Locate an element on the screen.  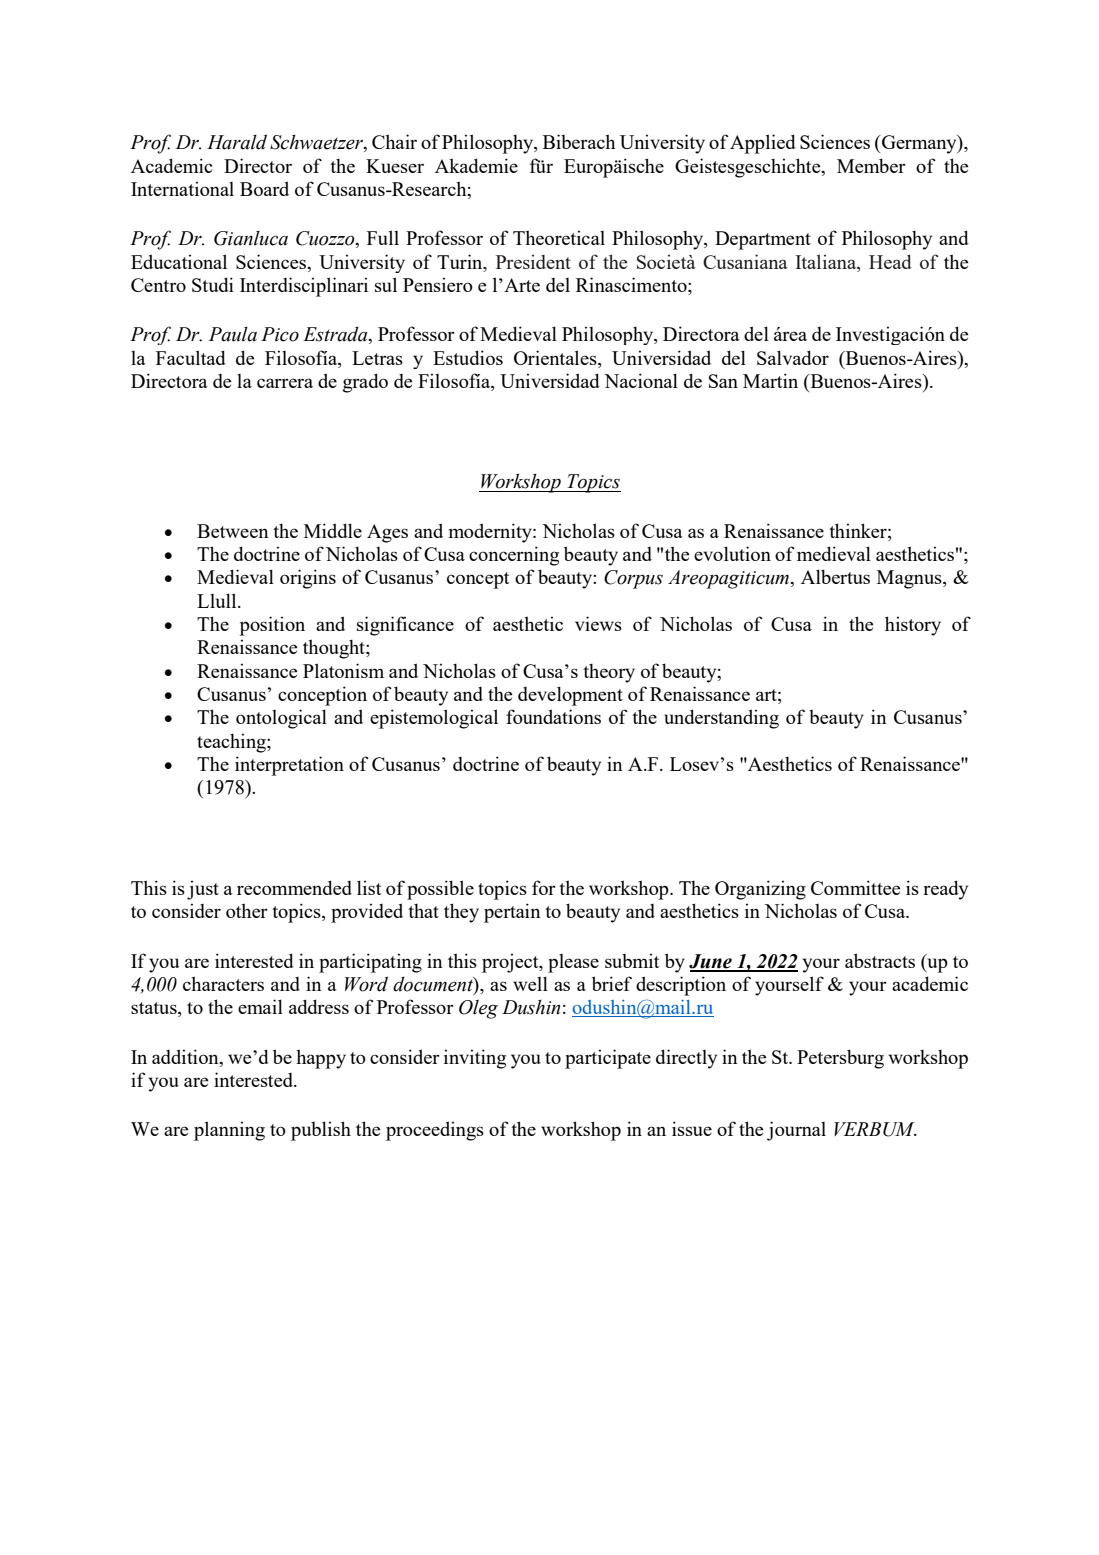
participate is located at coordinates (608, 1059).
